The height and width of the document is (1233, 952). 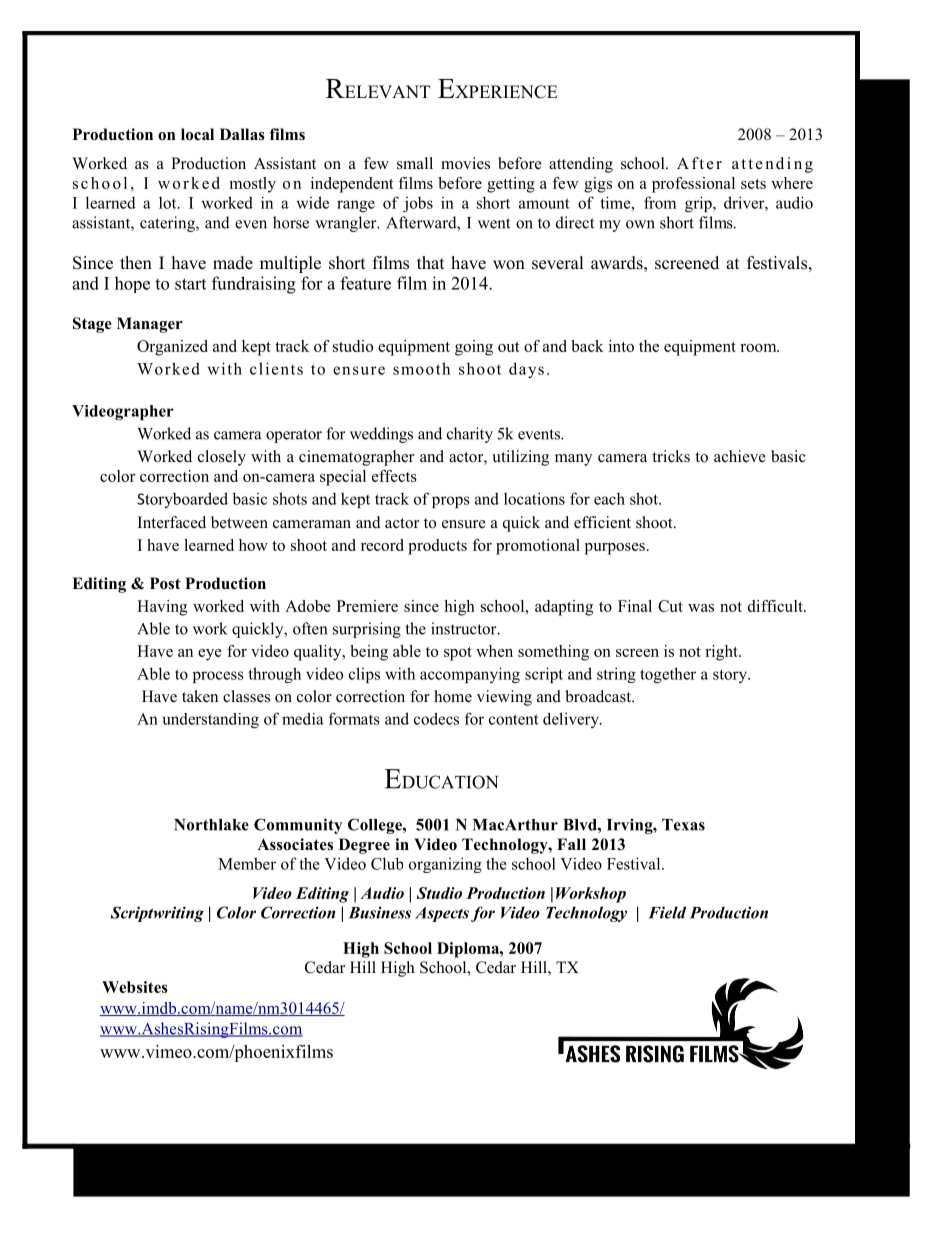 What do you see at coordinates (222, 458) in the document?
I see `closely` at bounding box center [222, 458].
